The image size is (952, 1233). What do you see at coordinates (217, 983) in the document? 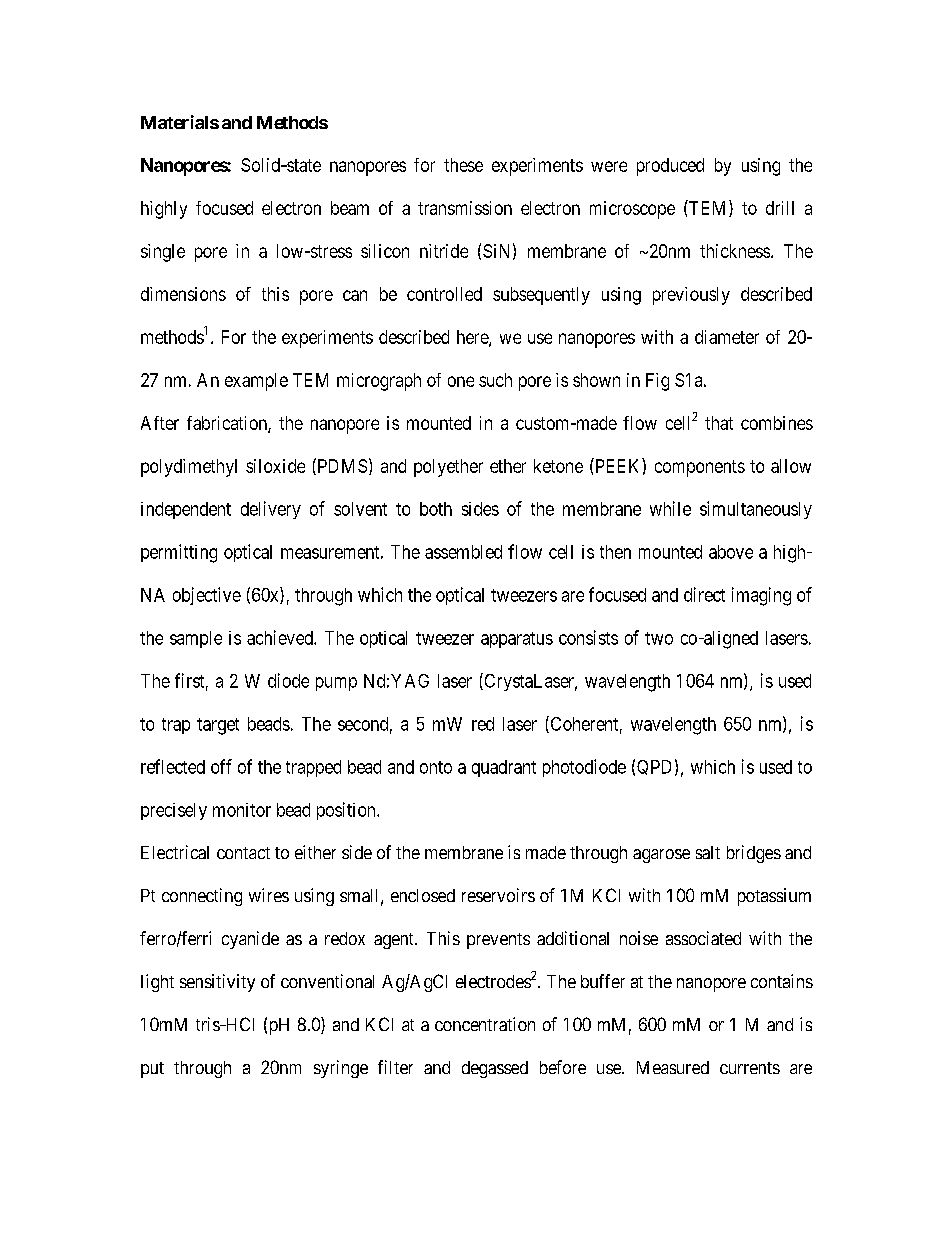
I see `sensitivity` at bounding box center [217, 983].
